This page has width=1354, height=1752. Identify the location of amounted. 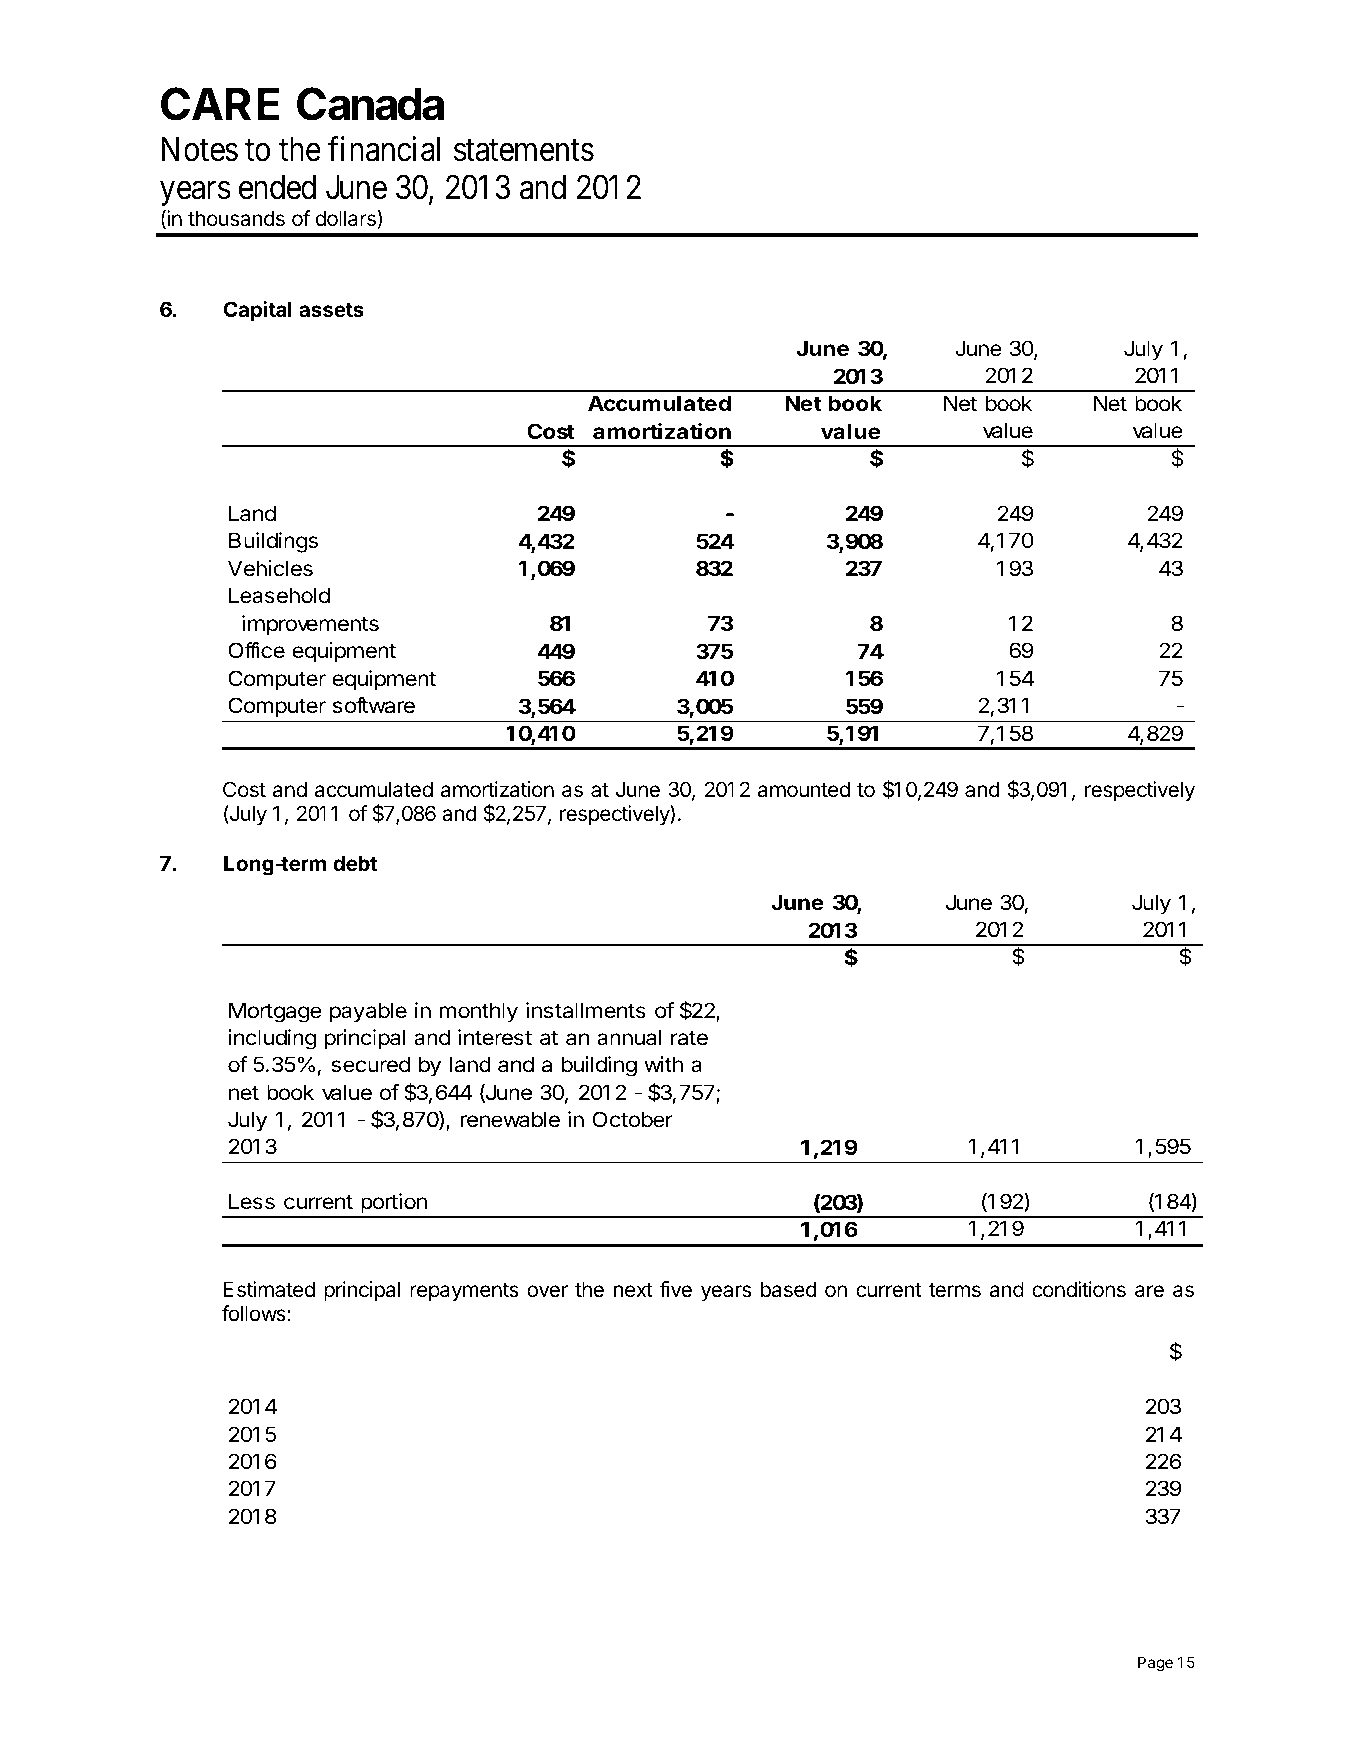
(804, 789).
